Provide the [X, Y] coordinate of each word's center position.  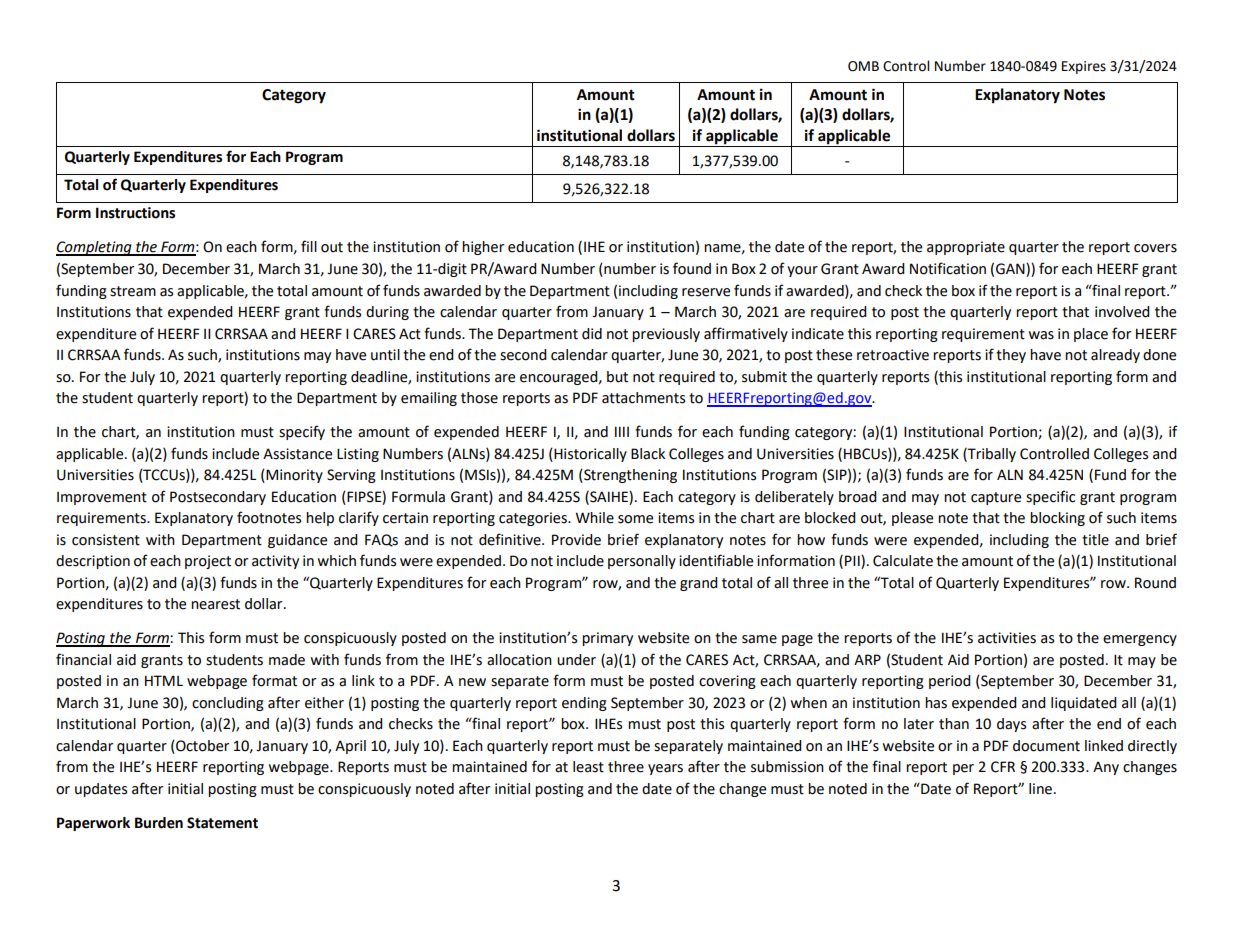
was [1041, 335]
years [665, 769]
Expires [1084, 67]
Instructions [135, 213]
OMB [863, 66]
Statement [222, 823]
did [592, 334]
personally [642, 562]
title [1095, 540]
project [208, 562]
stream [133, 291]
